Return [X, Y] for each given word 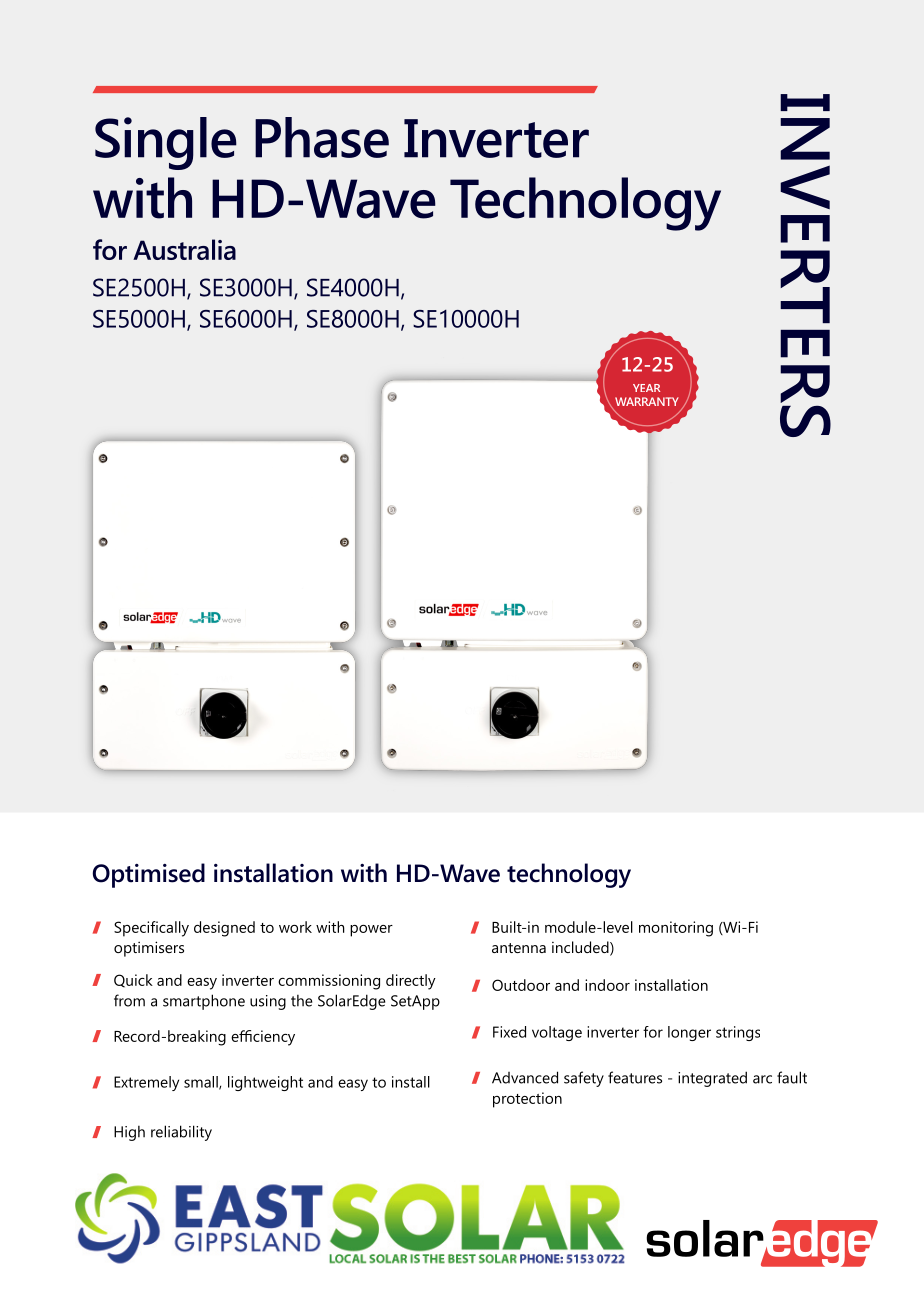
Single [166, 143]
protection [527, 1100]
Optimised [149, 875]
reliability [181, 1133]
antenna [519, 948]
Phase [322, 137]
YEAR [646, 388]
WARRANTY [647, 401]
